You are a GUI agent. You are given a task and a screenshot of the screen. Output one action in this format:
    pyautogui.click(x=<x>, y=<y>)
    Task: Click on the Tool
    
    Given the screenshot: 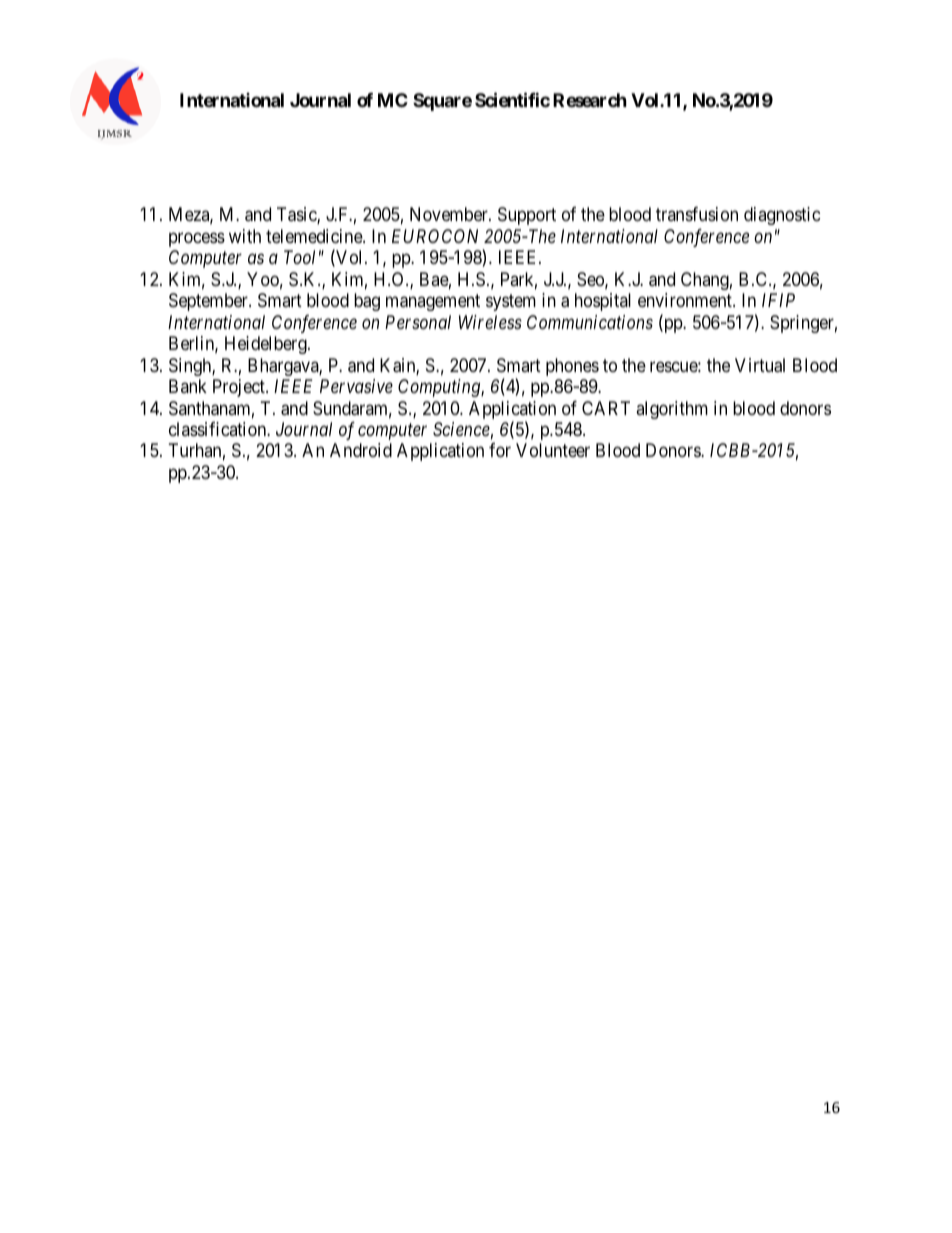 What is the action you would take?
    pyautogui.click(x=299, y=257)
